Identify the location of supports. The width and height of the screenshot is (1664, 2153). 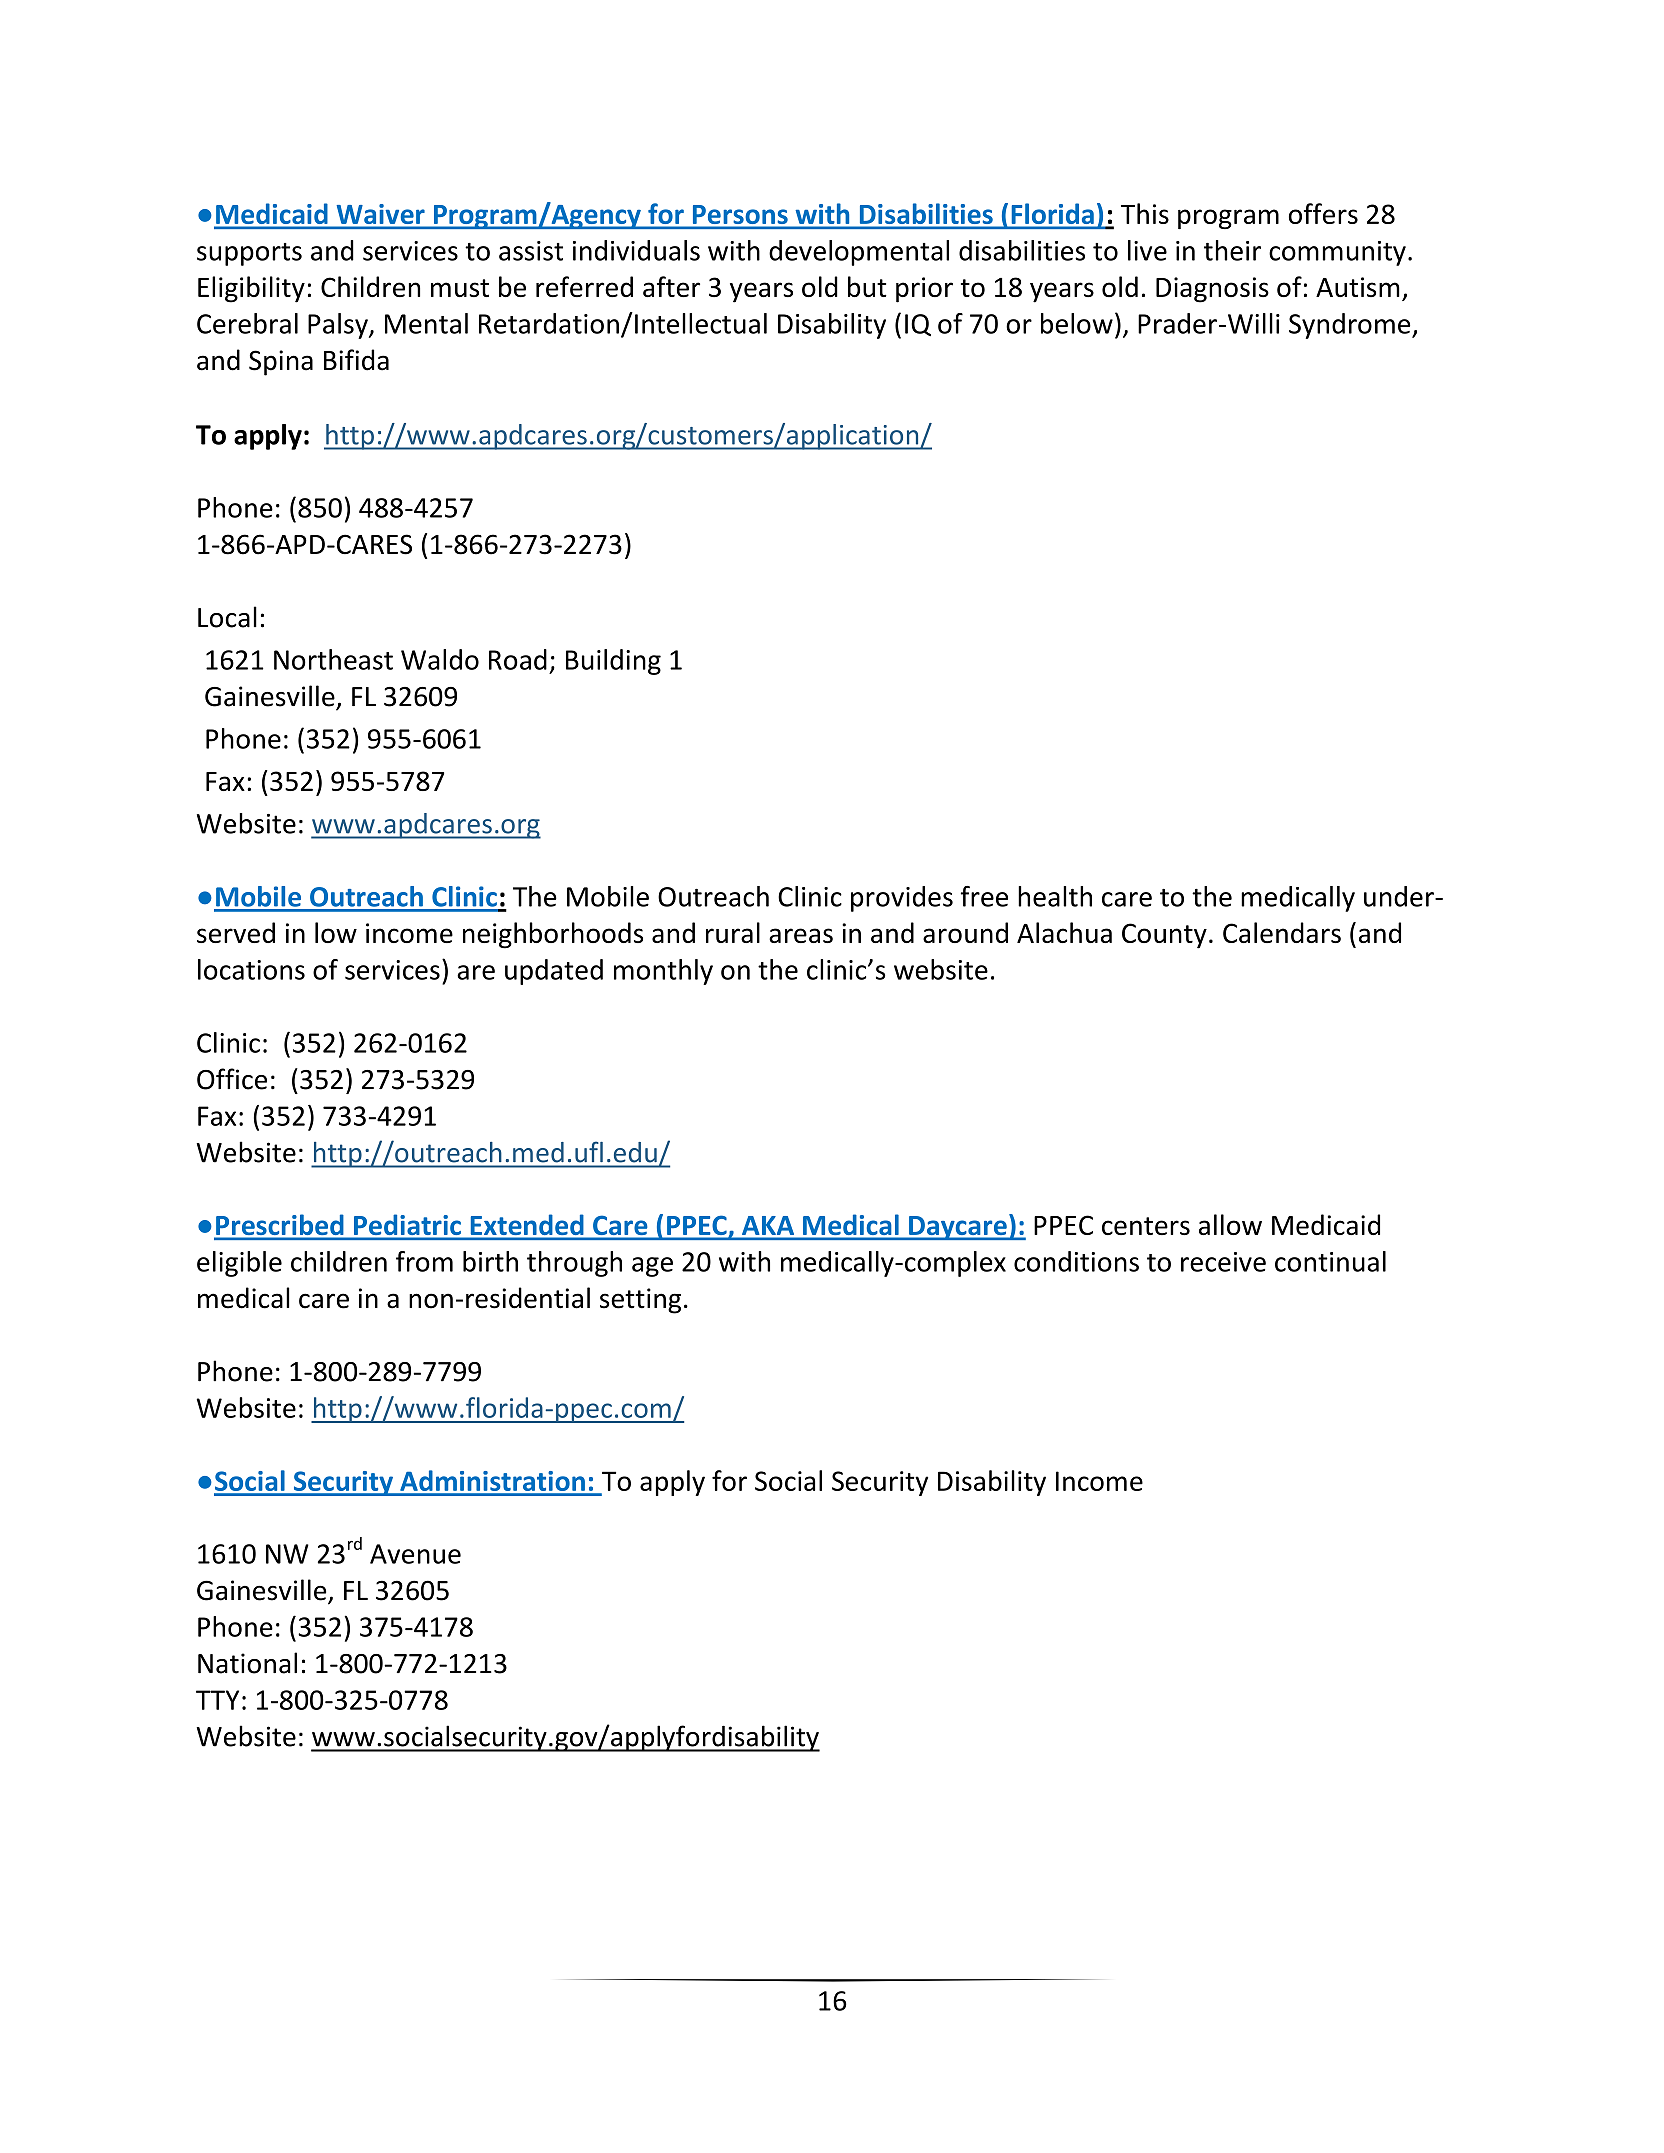
(249, 254).
